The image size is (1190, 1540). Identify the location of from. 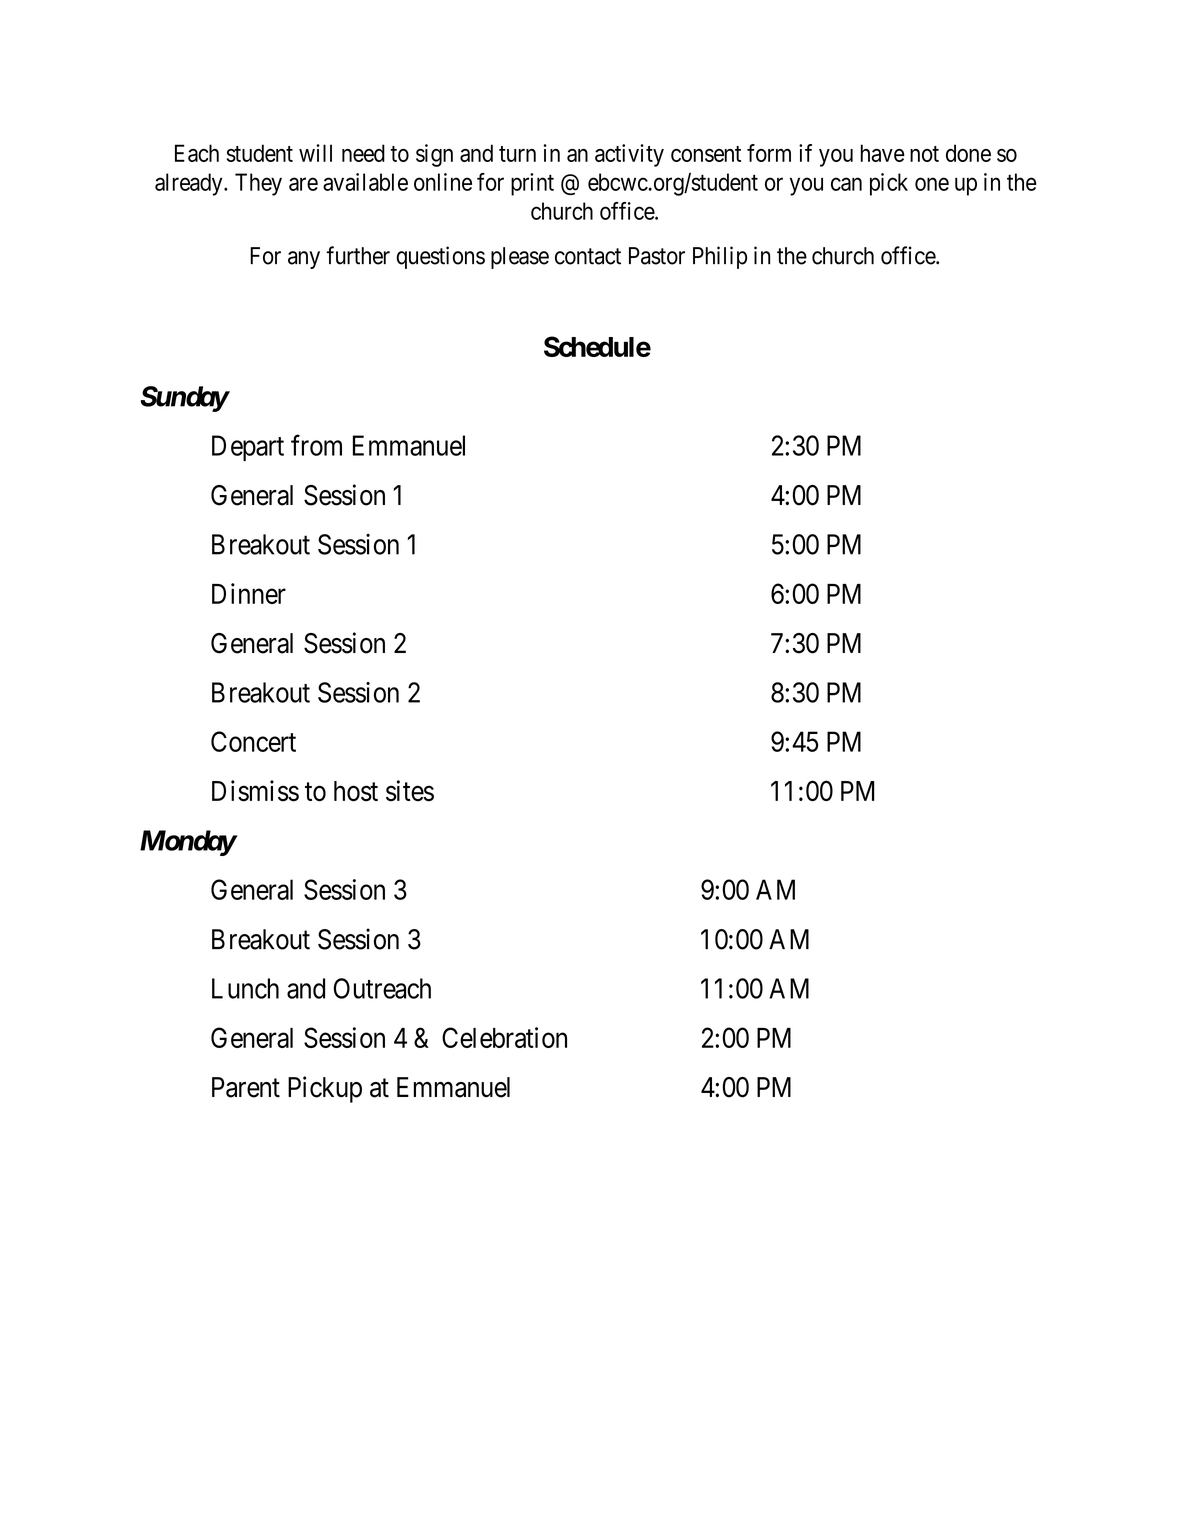
(316, 445).
